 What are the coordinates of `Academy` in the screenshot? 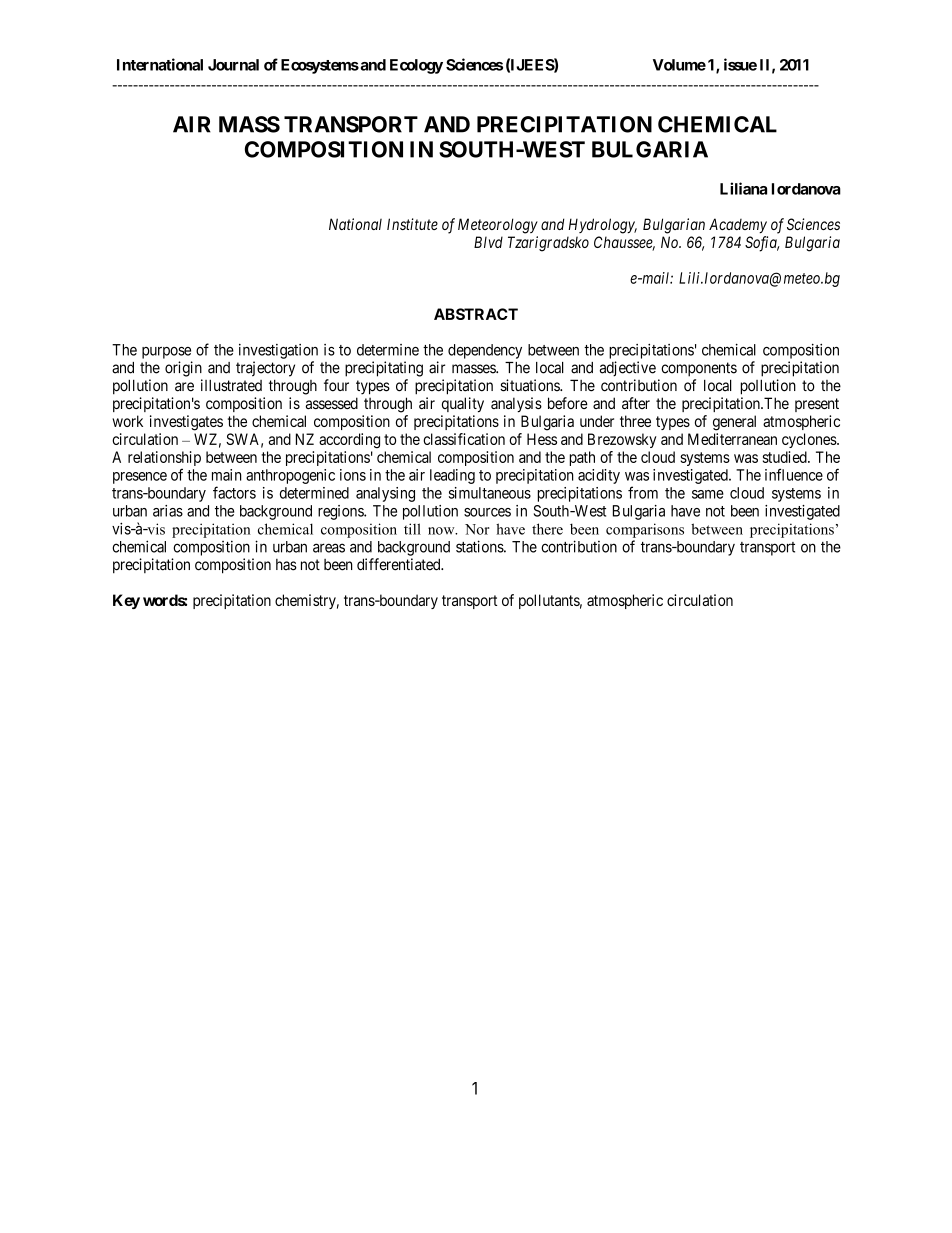 It's located at (738, 225).
